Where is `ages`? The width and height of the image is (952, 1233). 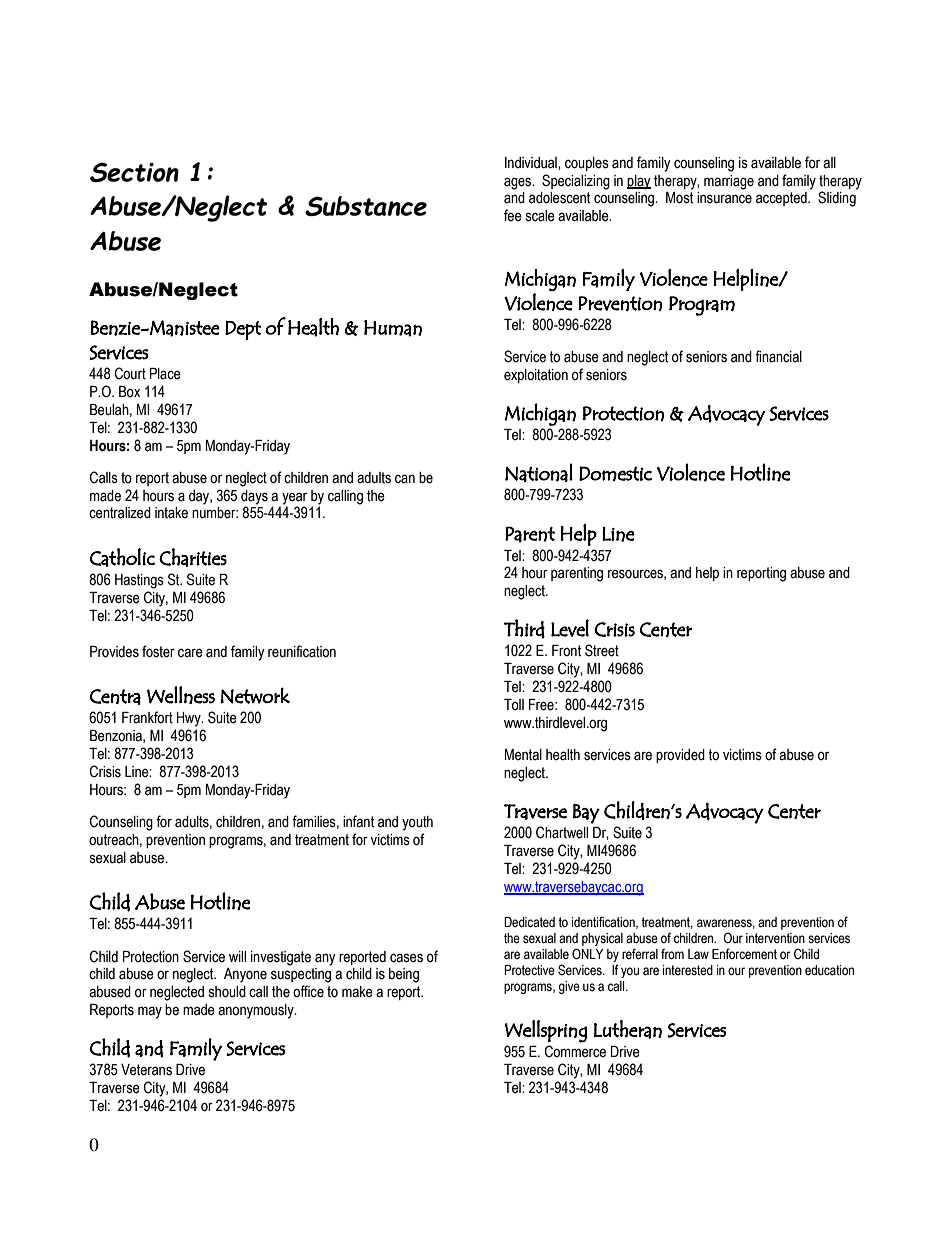 ages is located at coordinates (519, 183).
